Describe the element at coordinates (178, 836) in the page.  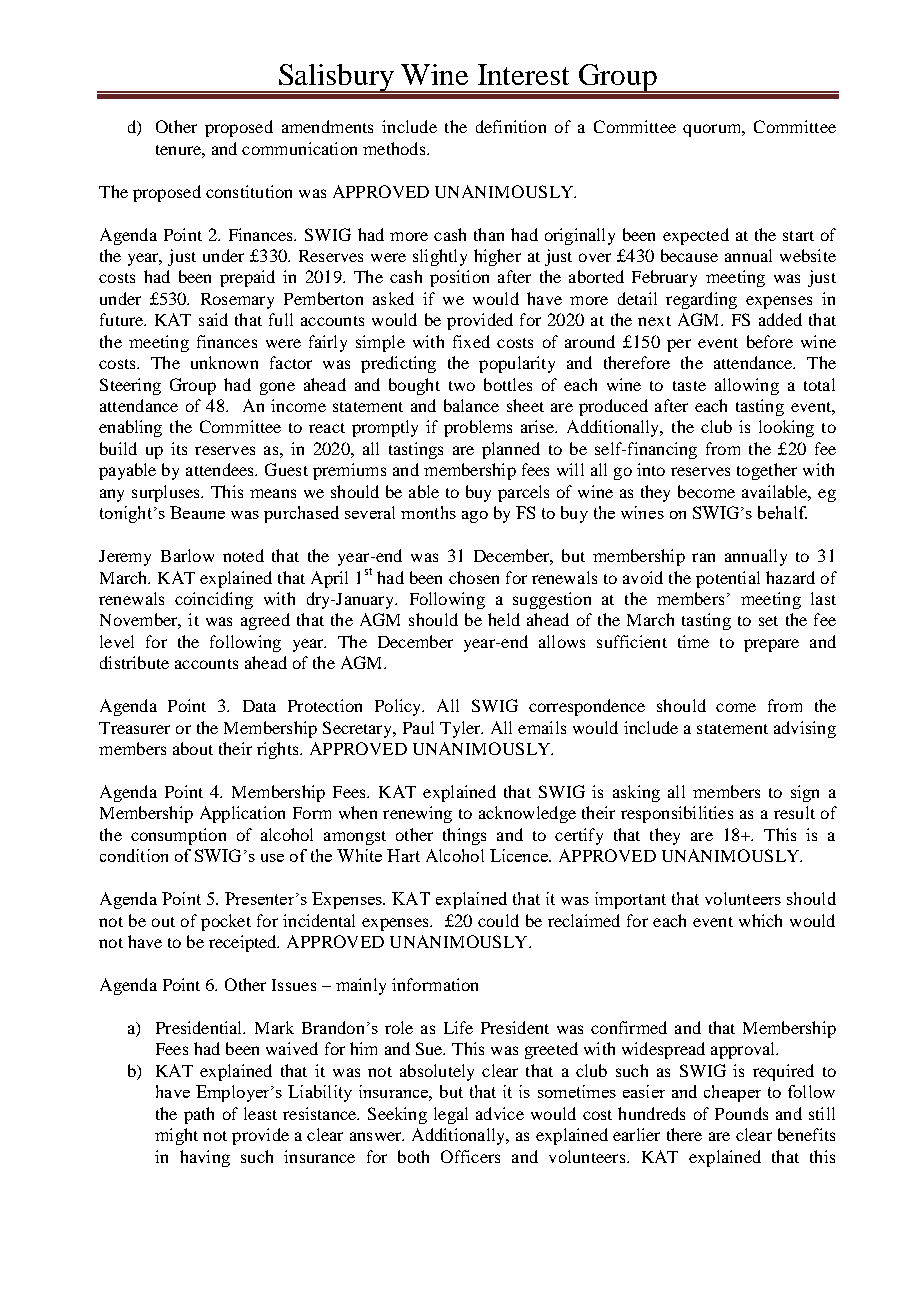
I see `consumption` at that location.
